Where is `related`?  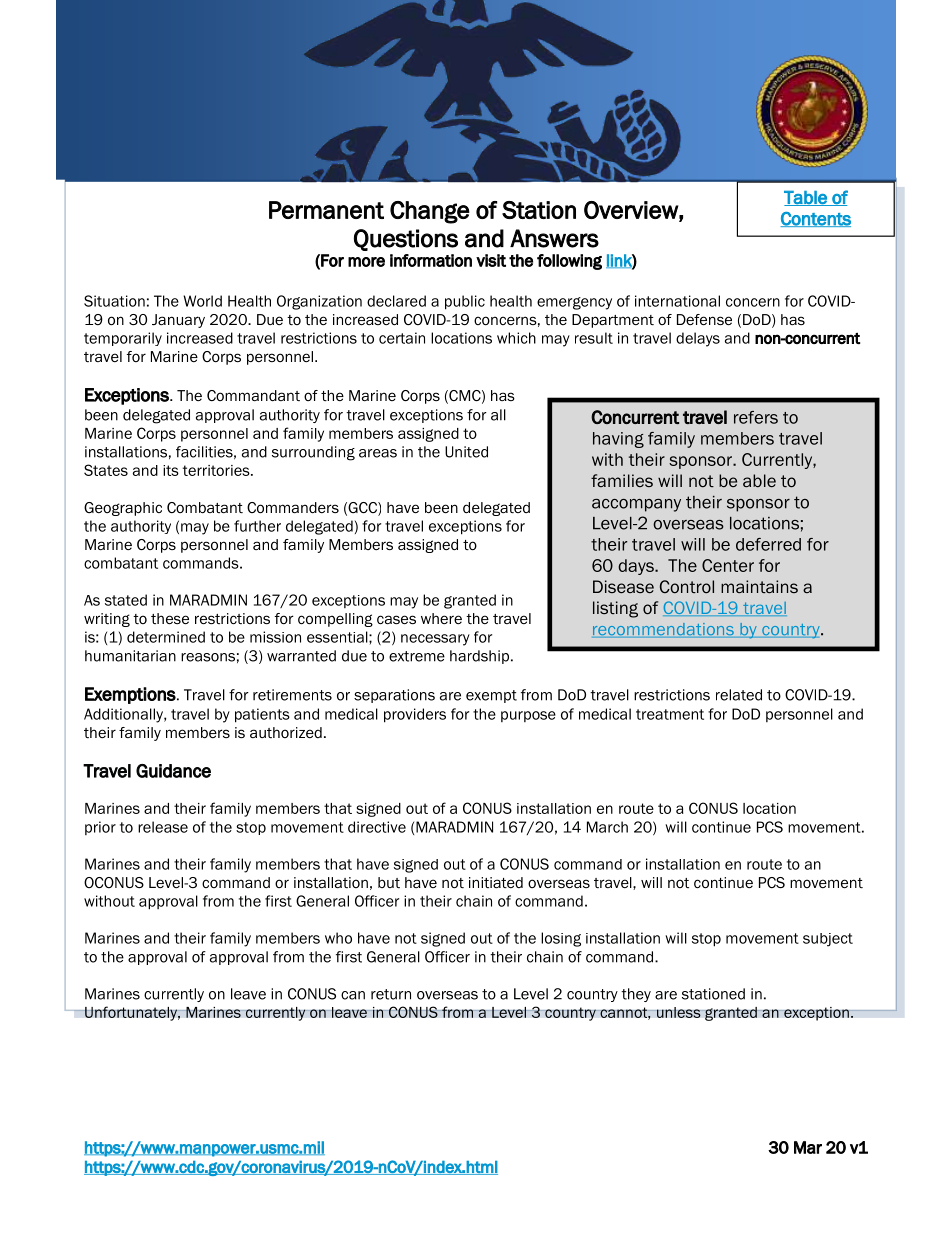 related is located at coordinates (739, 695).
